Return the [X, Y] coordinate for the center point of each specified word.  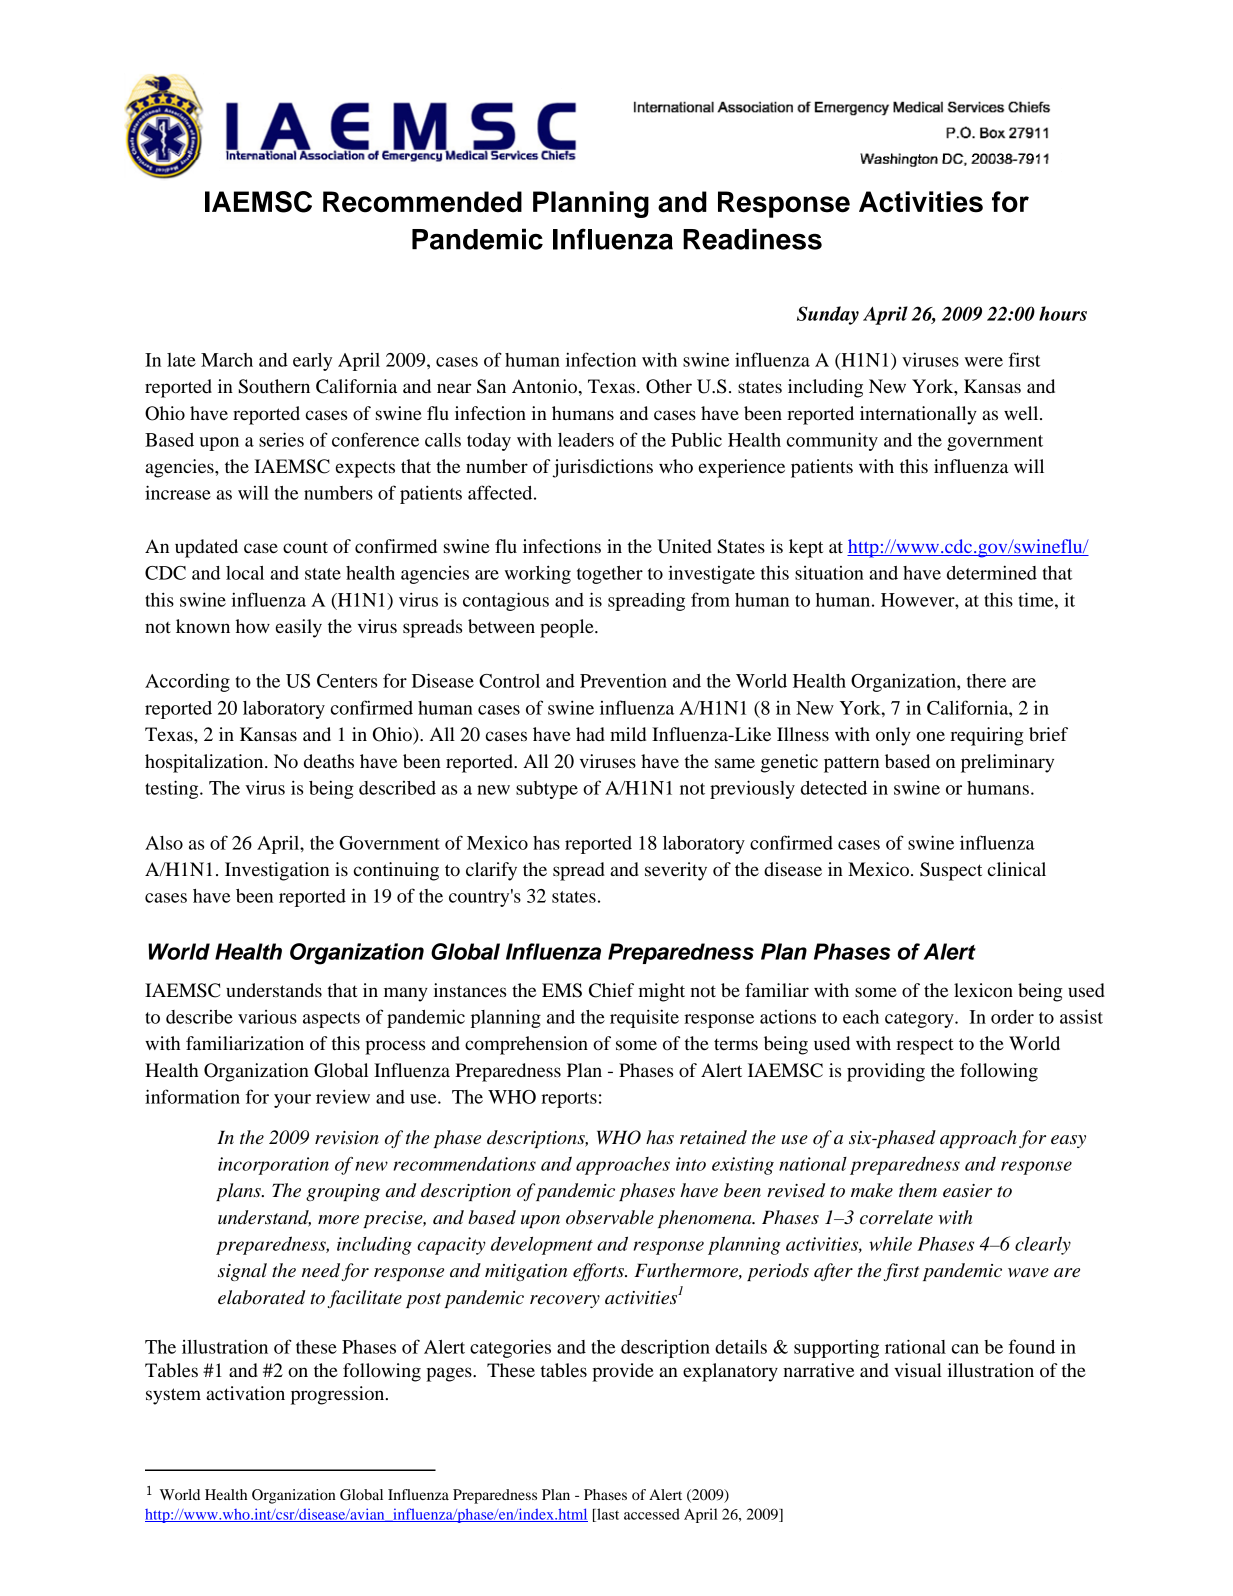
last [607, 1515]
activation [245, 1393]
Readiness [752, 239]
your [292, 1101]
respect [925, 1047]
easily [299, 628]
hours [1063, 313]
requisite [644, 1018]
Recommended [422, 202]
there [986, 681]
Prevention [623, 681]
